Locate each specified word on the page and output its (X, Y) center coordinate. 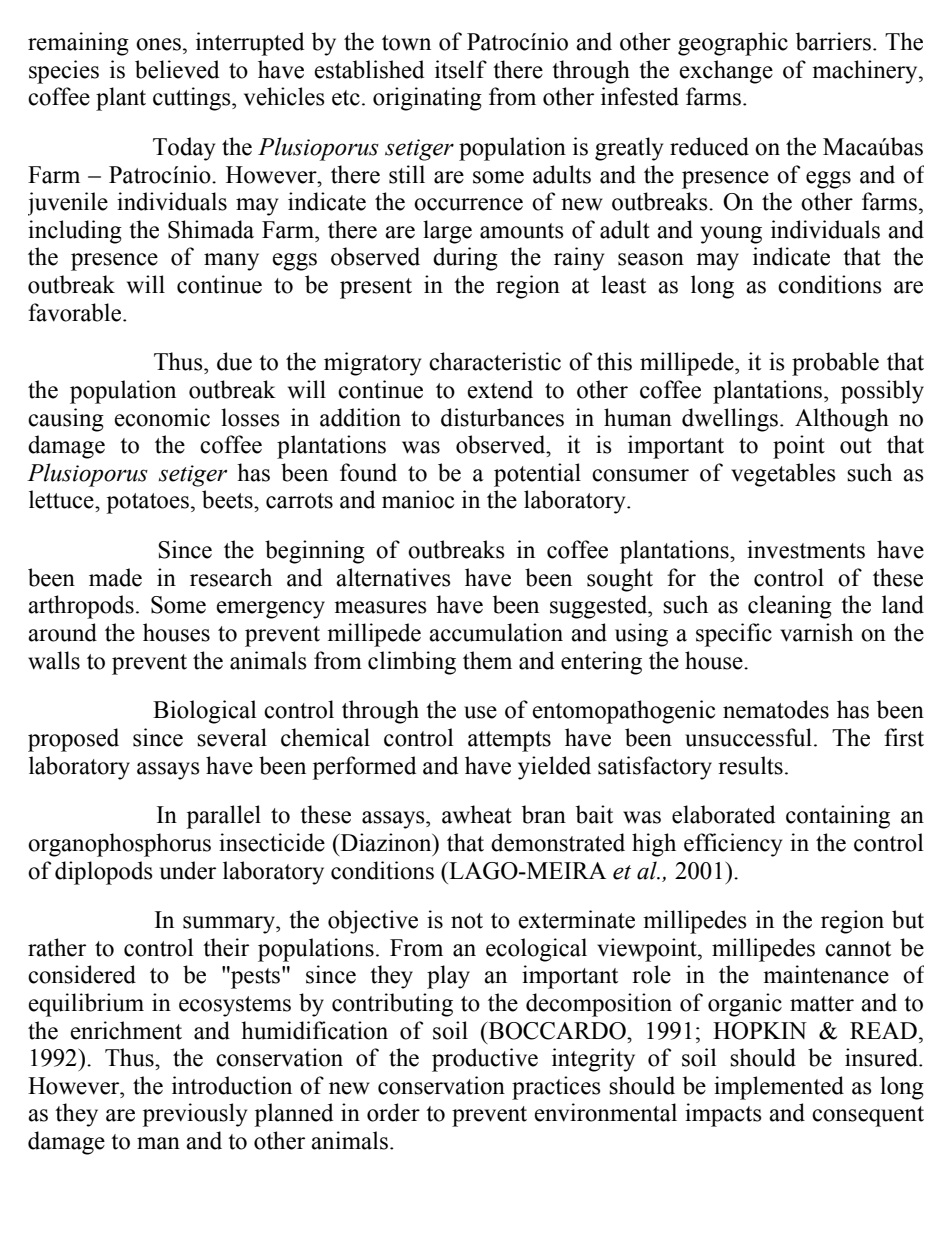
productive (485, 1060)
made (115, 577)
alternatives (393, 577)
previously (194, 1115)
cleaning (790, 607)
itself (461, 69)
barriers (833, 41)
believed (177, 69)
